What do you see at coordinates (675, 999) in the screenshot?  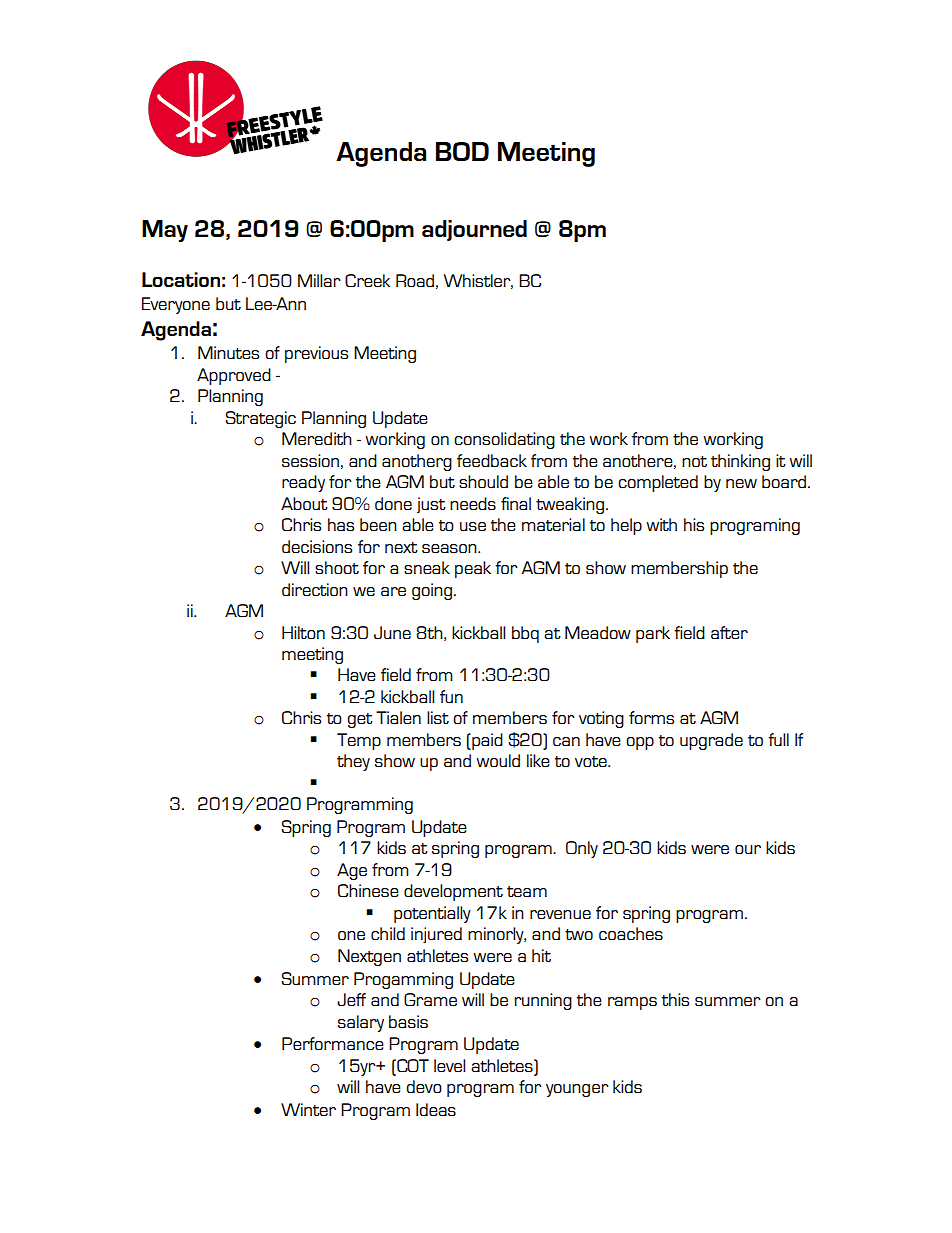 I see `this` at bounding box center [675, 999].
